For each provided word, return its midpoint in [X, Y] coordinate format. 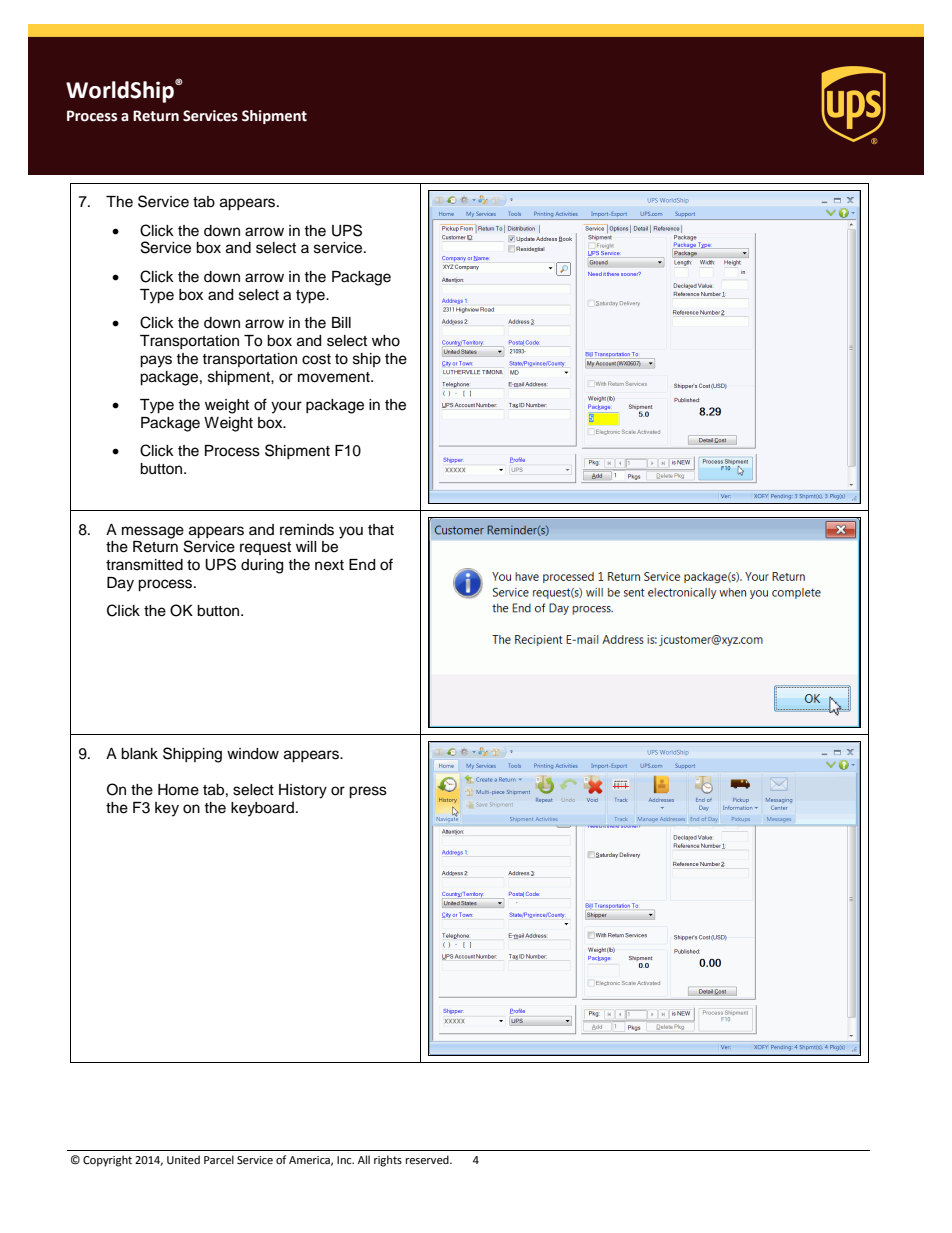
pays [156, 361]
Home [178, 790]
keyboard [262, 809]
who [386, 341]
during [262, 566]
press [368, 792]
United [183, 1160]
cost [316, 359]
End [362, 565]
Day [120, 584]
